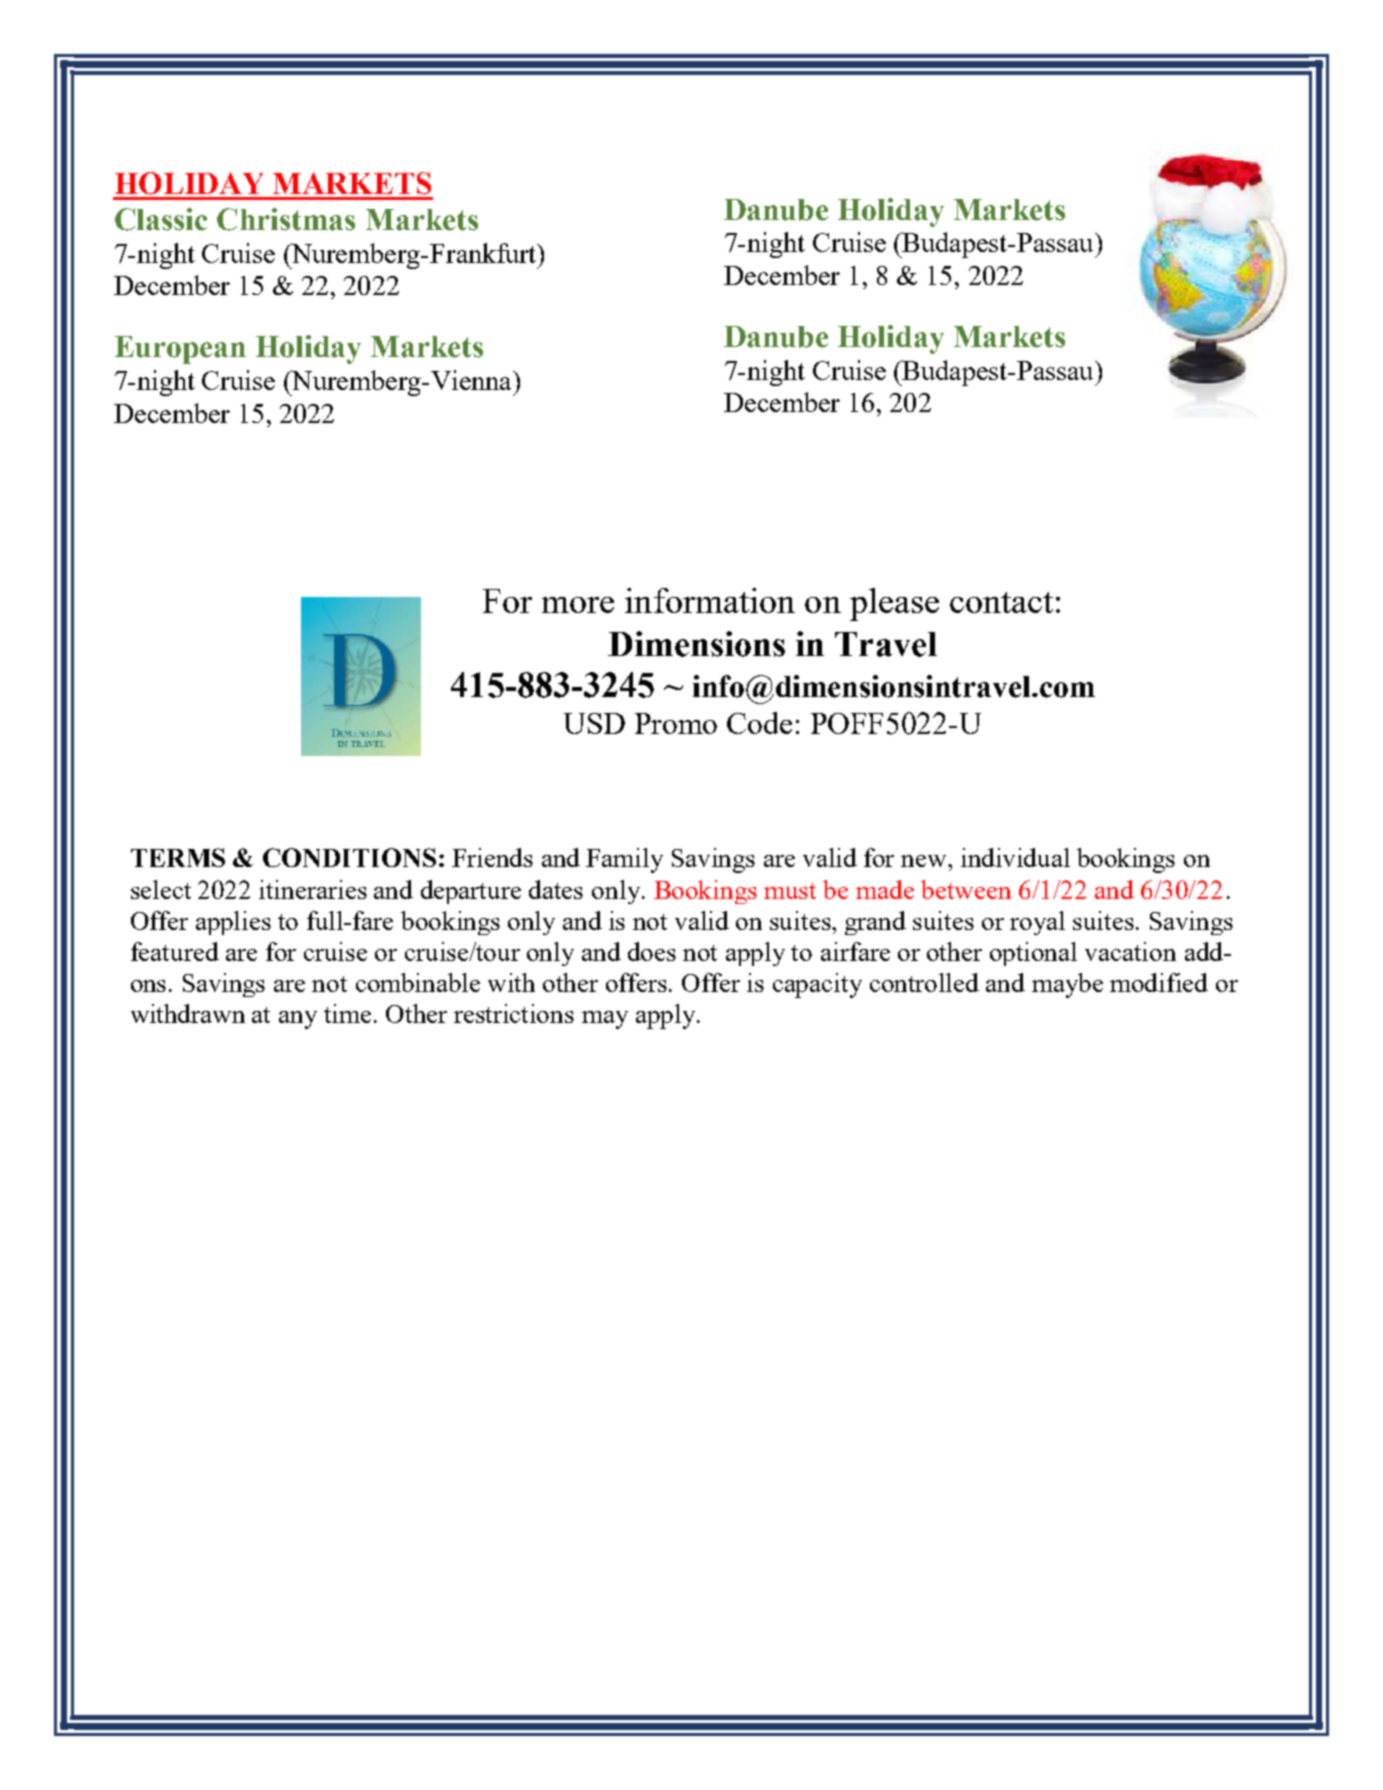 The image size is (1383, 1790). Describe the element at coordinates (1015, 857) in the image. I see `individual` at that location.
